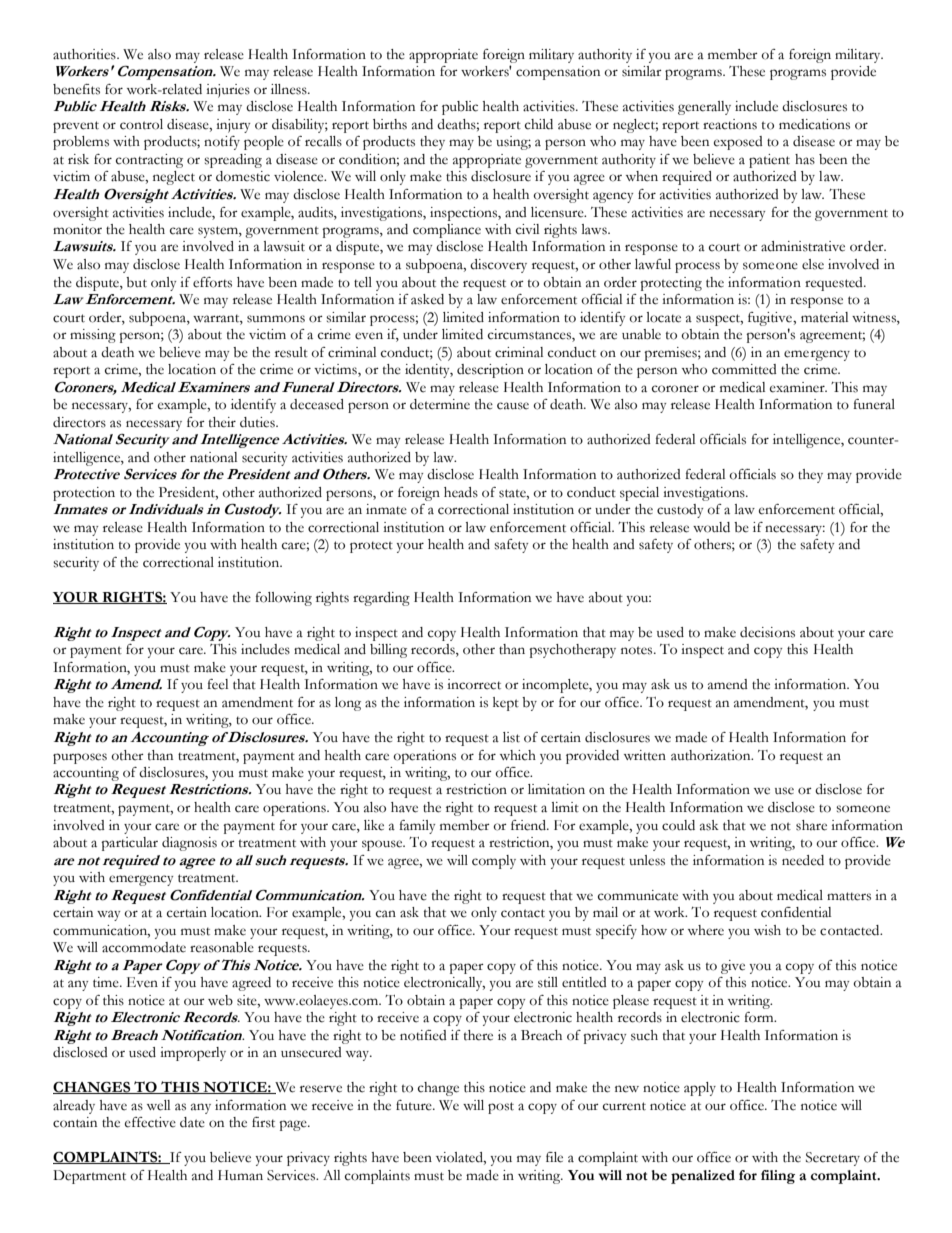 Image resolution: width=952 pixels, height=1233 pixels. Describe the element at coordinates (814, 124) in the document. I see `medications` at that location.
